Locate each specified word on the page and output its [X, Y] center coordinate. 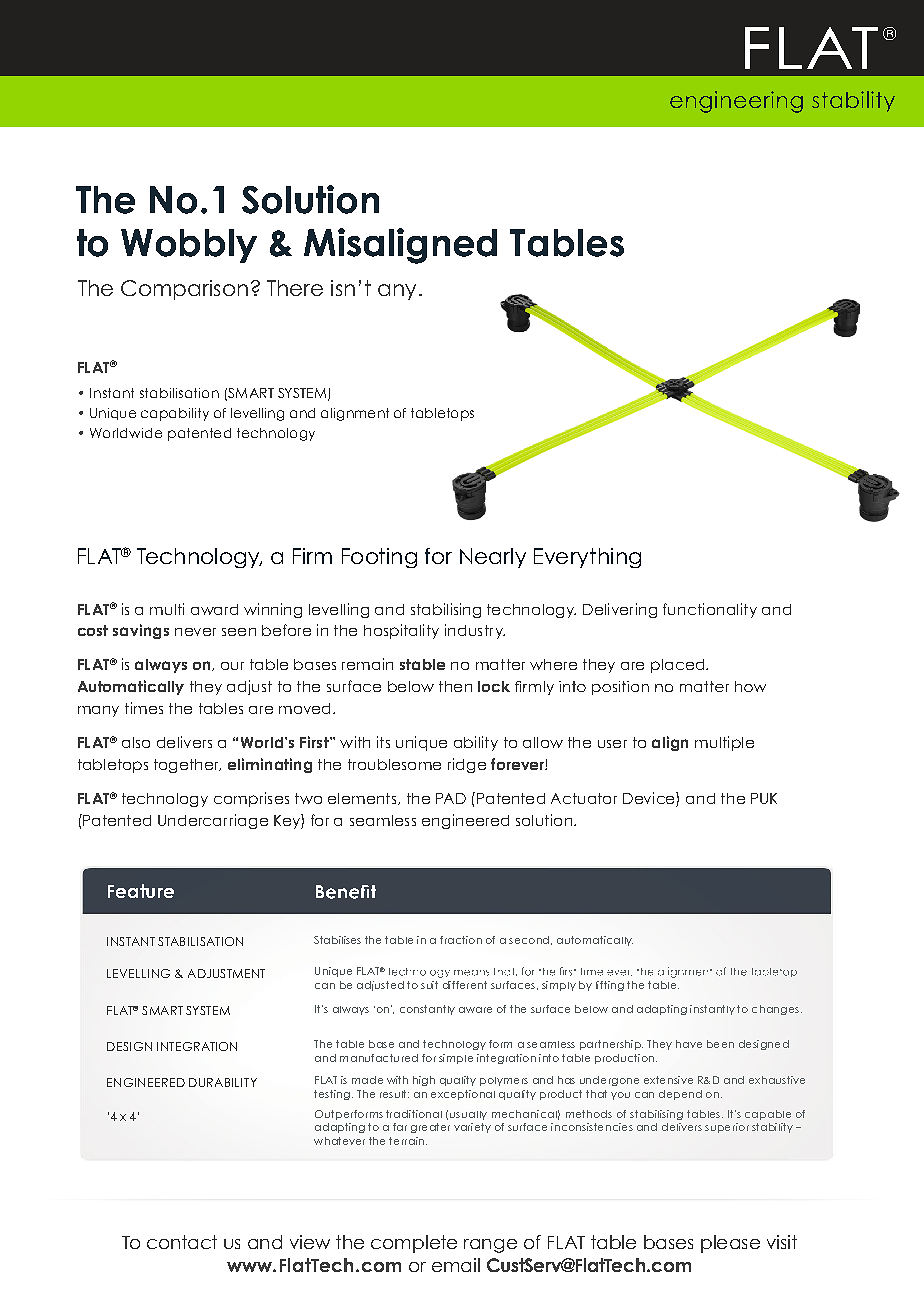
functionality [710, 610]
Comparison [184, 290]
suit [429, 985]
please [730, 1244]
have [689, 1044]
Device [650, 799]
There [295, 288]
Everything [587, 558]
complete [414, 1244]
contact [182, 1242]
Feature [141, 891]
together [187, 766]
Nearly [493, 558]
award [214, 609]
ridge [467, 765]
